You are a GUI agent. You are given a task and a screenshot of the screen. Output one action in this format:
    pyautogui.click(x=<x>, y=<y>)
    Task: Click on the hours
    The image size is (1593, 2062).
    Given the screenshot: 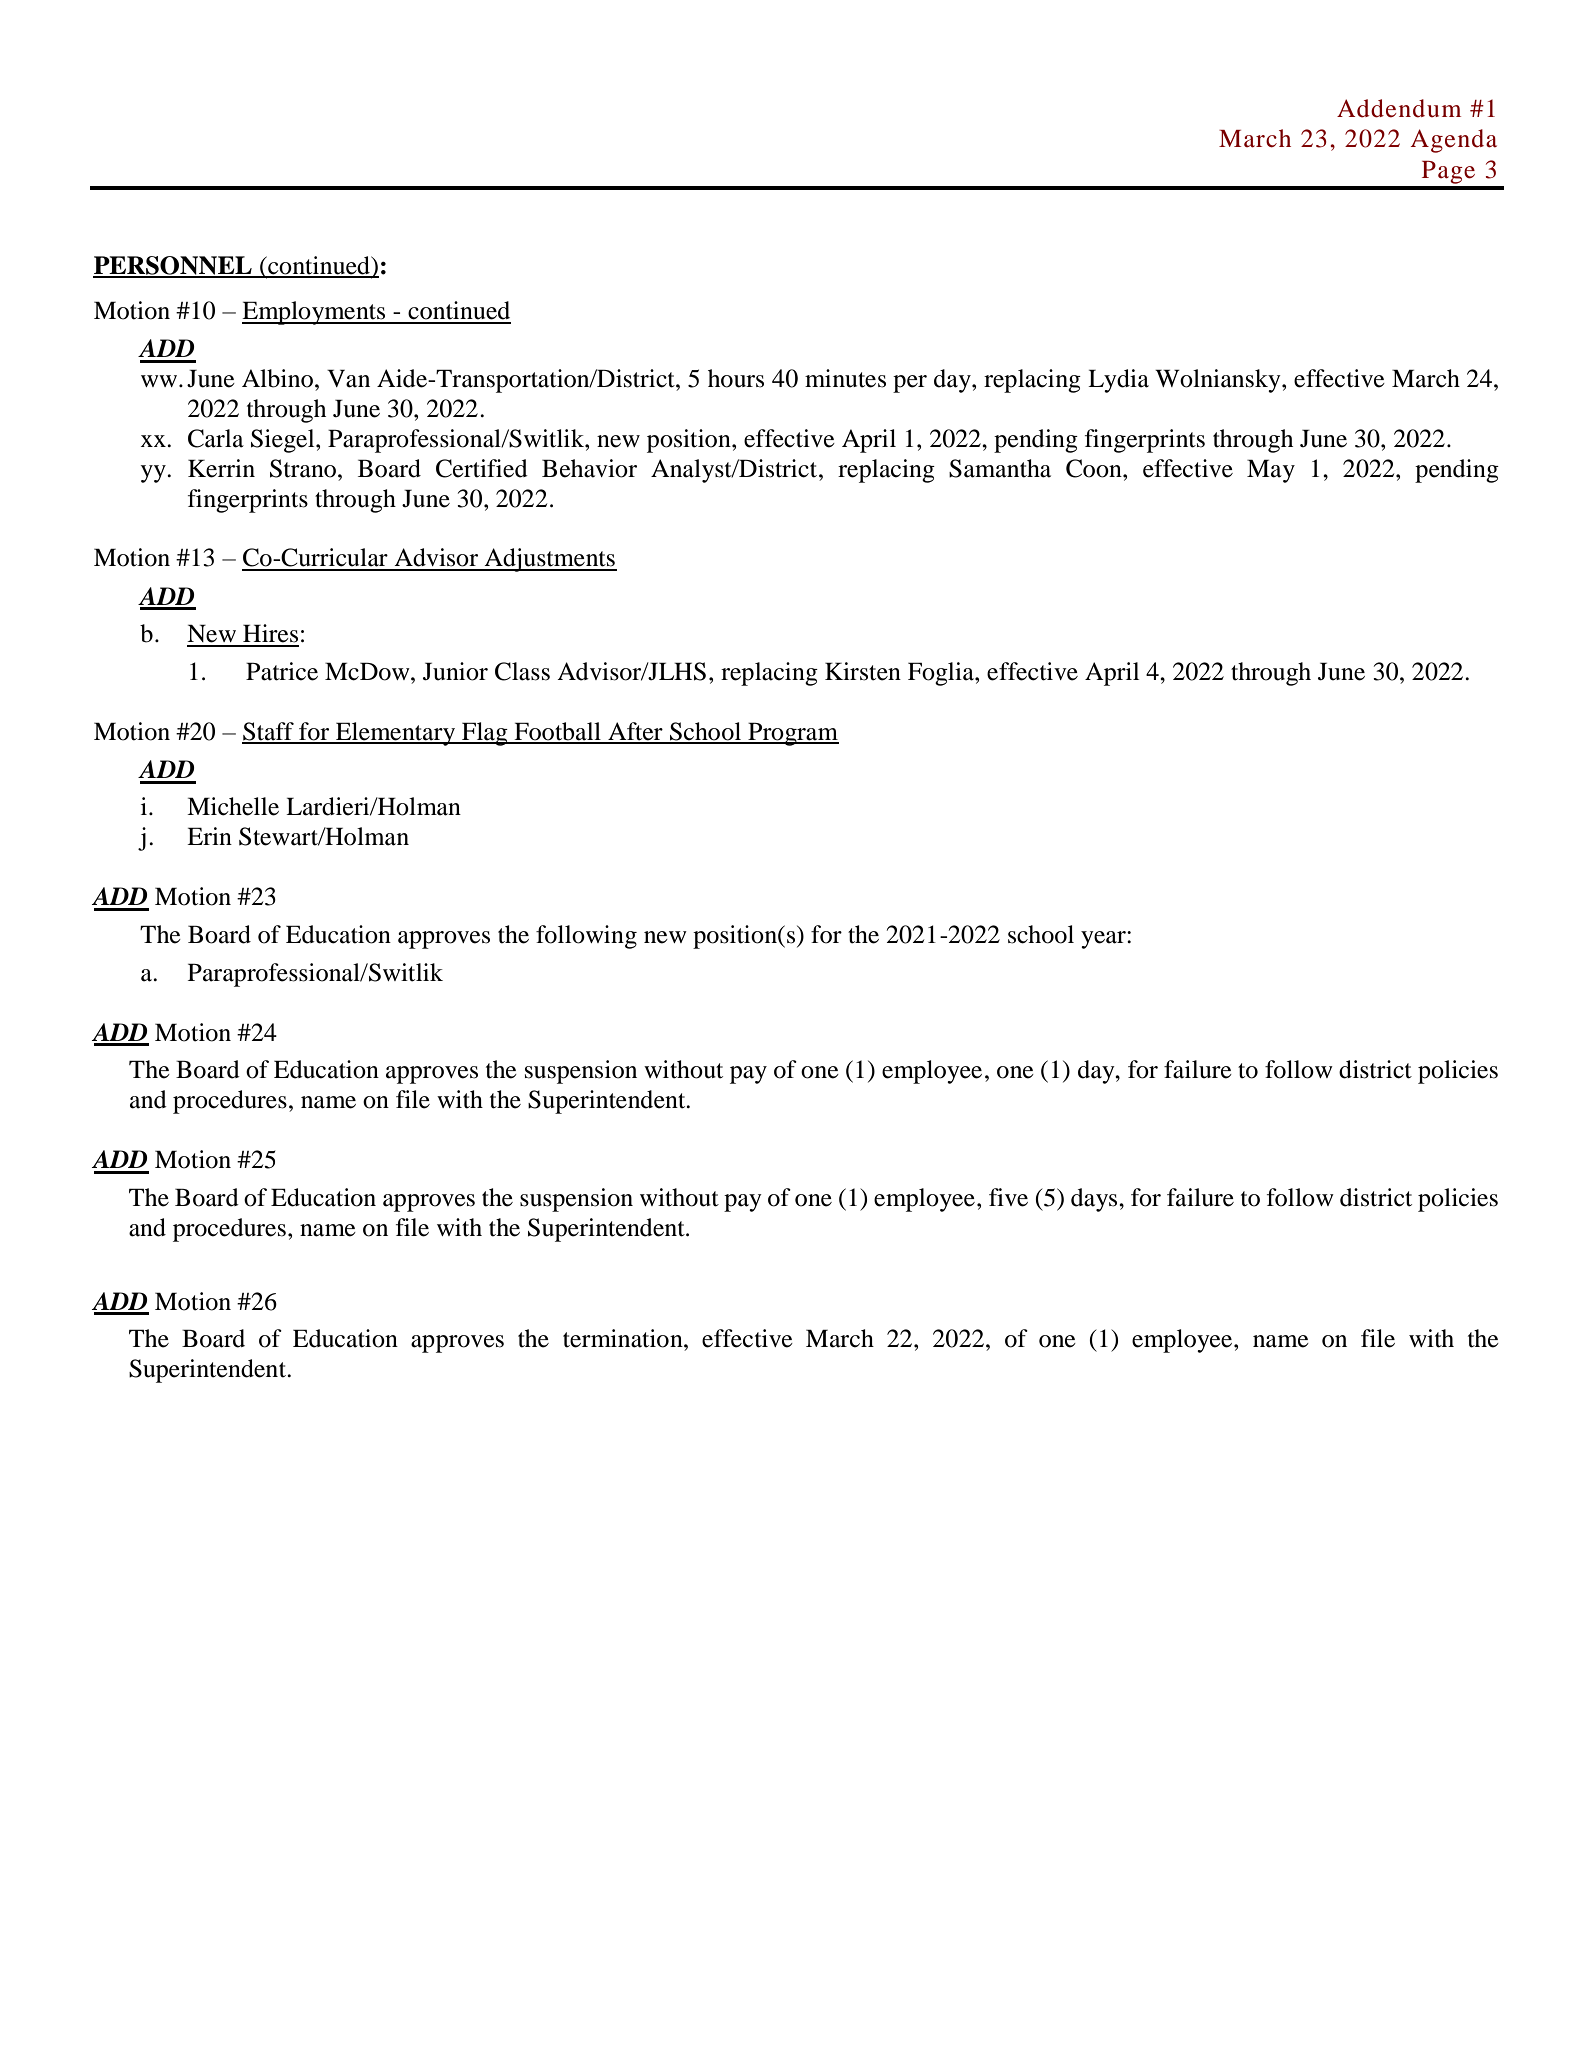 What is the action you would take?
    pyautogui.click(x=736, y=378)
